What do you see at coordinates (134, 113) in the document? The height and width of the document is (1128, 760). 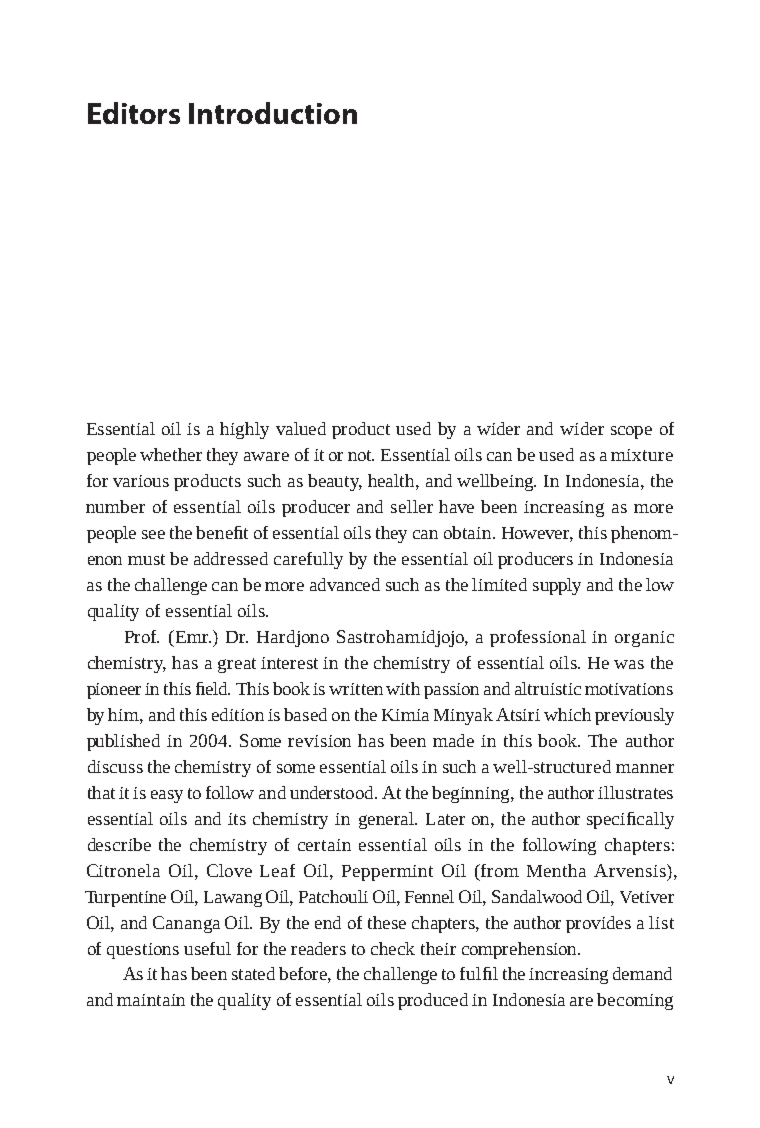 I see `Editors` at bounding box center [134, 113].
